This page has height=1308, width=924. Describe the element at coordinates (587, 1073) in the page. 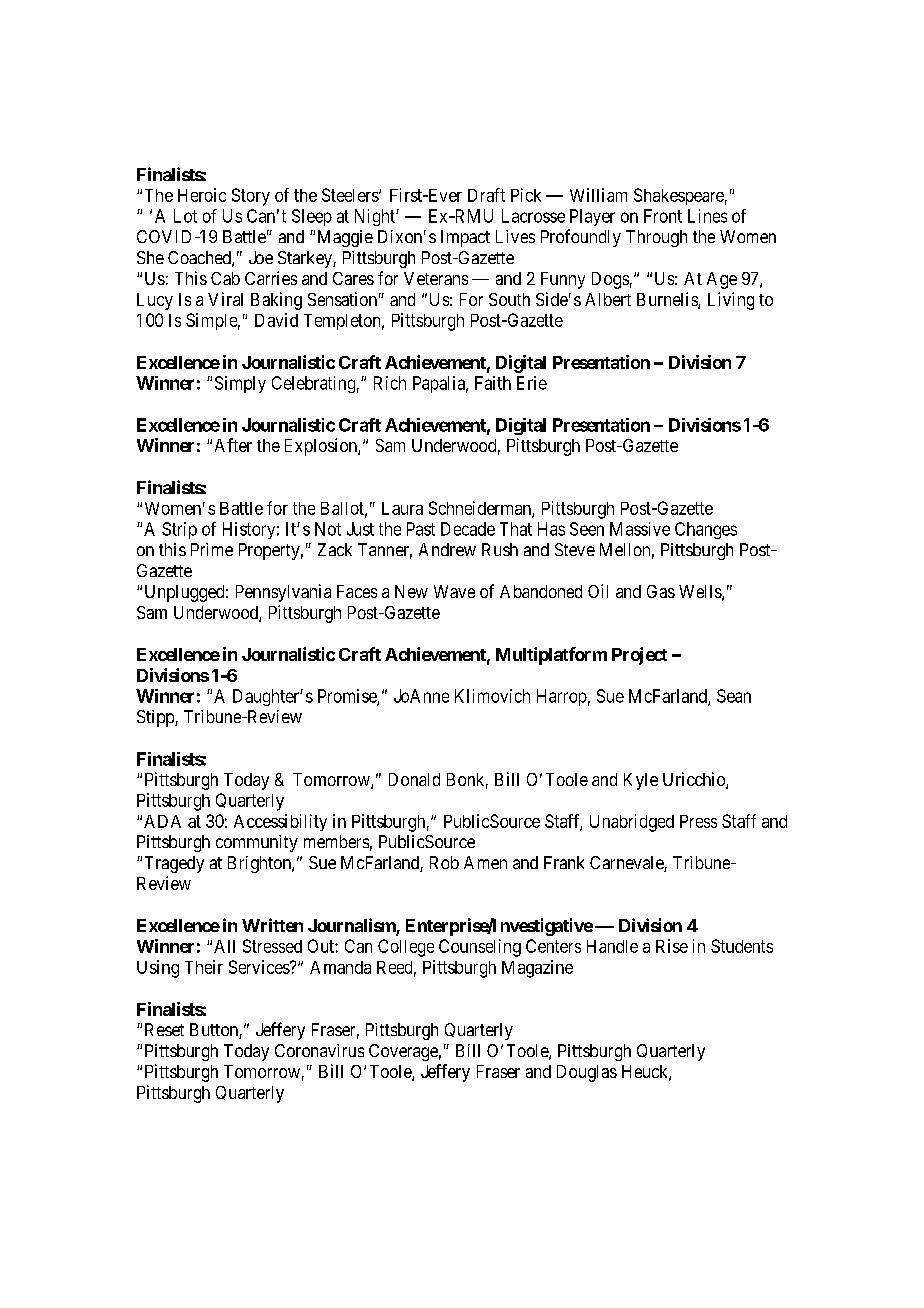

I see `Douglas` at that location.
